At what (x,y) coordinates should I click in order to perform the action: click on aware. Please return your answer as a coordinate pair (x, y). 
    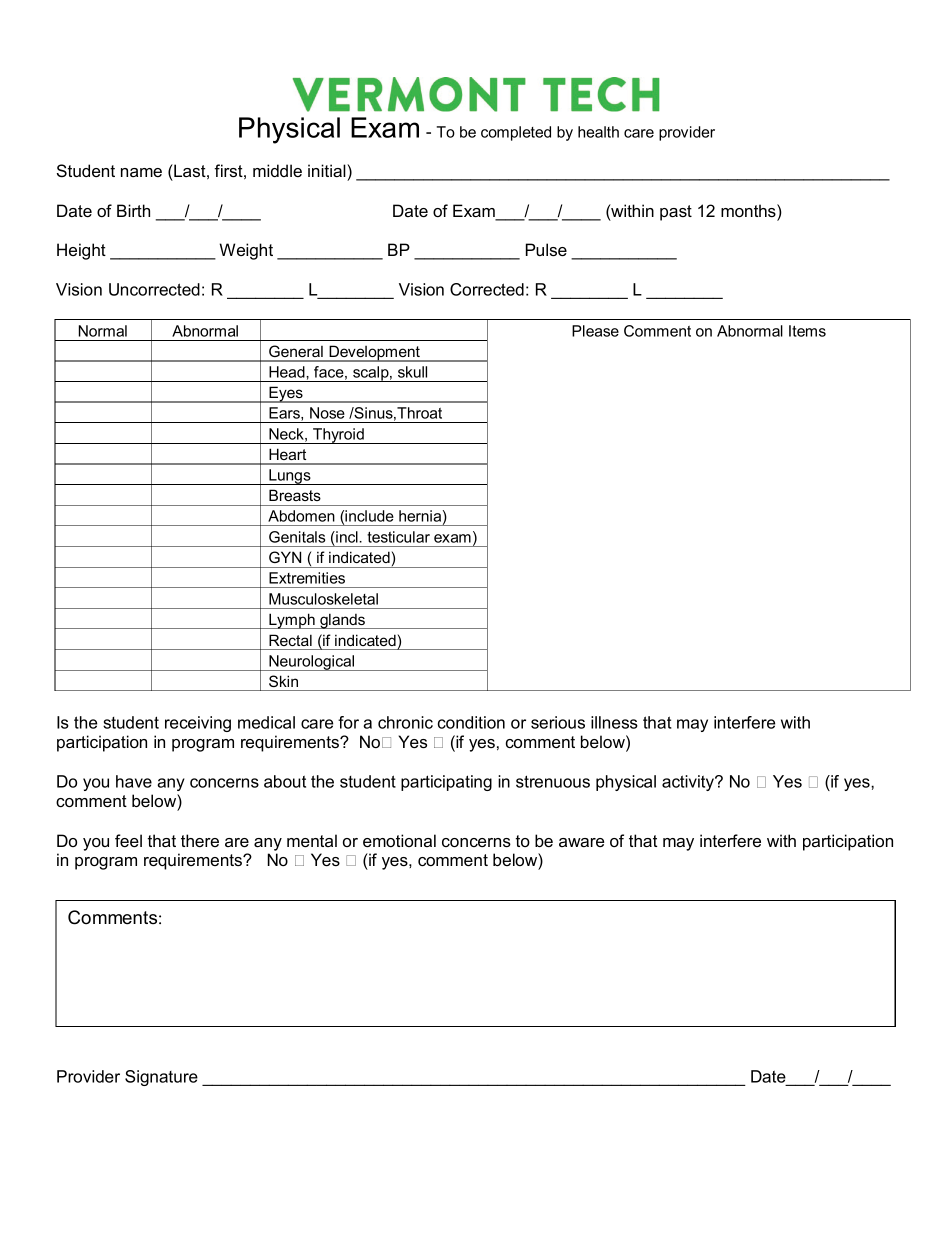
    Looking at the image, I should click on (581, 842).
